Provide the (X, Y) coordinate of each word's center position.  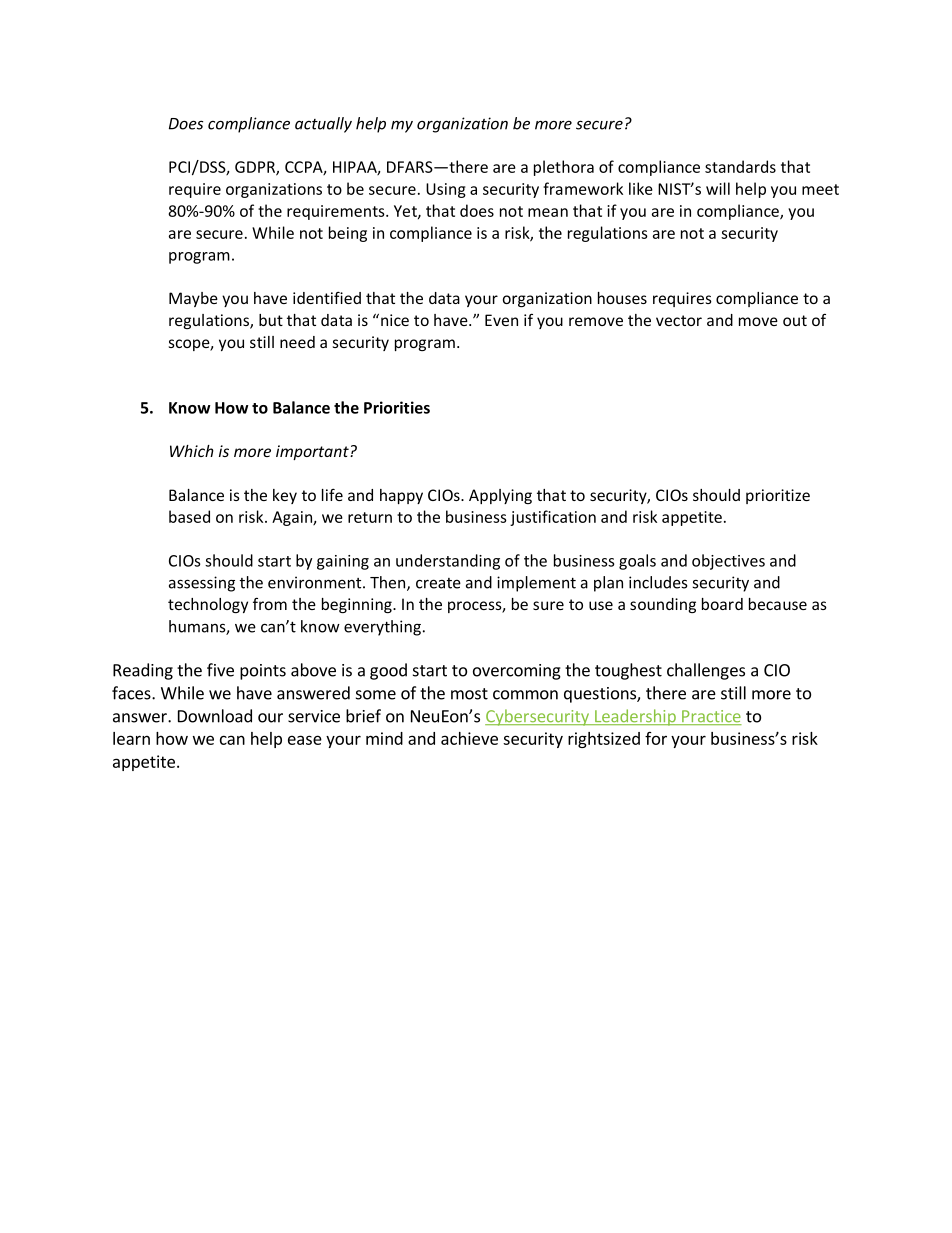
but (271, 320)
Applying (500, 496)
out (795, 320)
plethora (564, 168)
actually (323, 125)
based (189, 516)
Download (215, 716)
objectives (728, 562)
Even (501, 320)
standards (740, 166)
